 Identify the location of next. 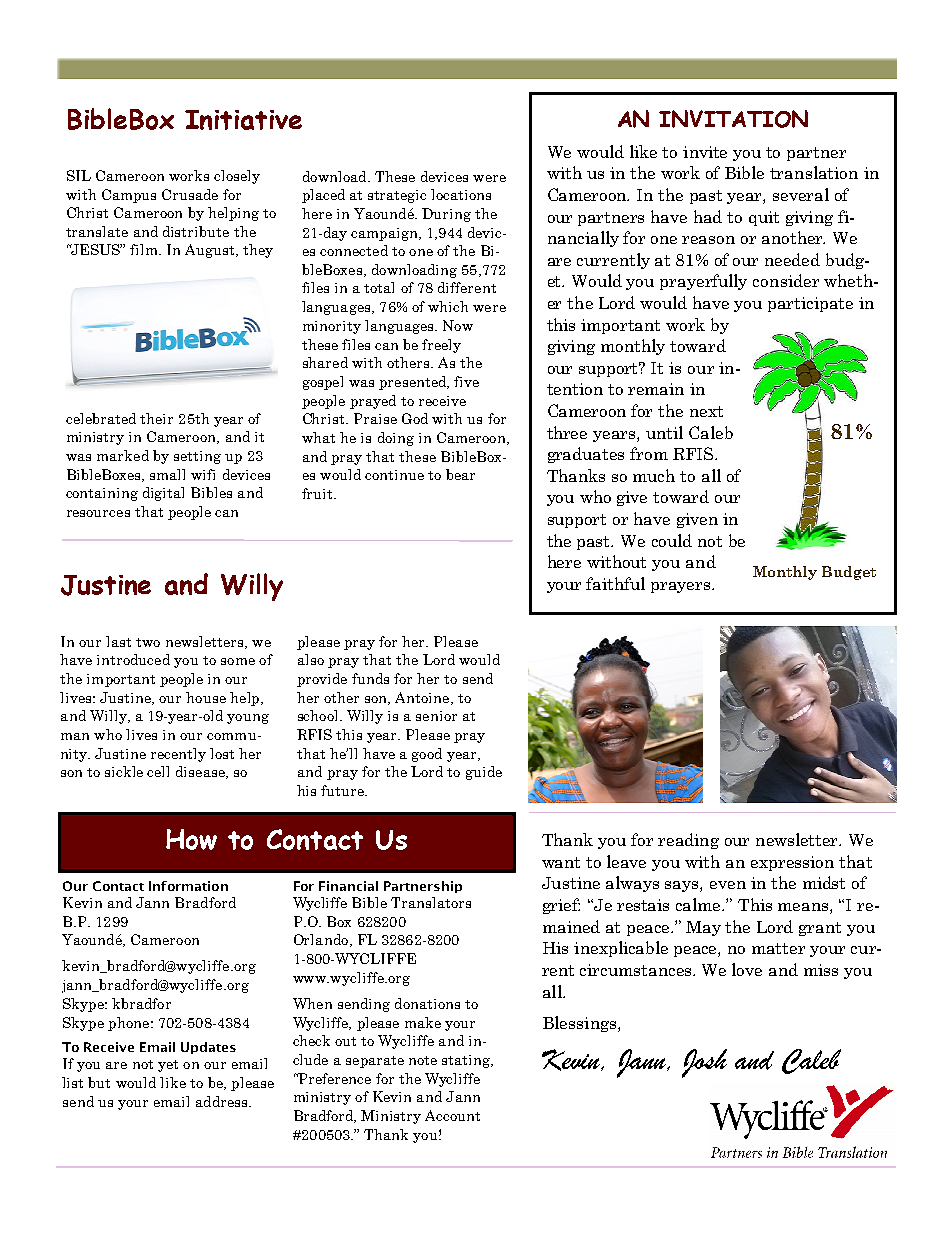
(706, 411).
